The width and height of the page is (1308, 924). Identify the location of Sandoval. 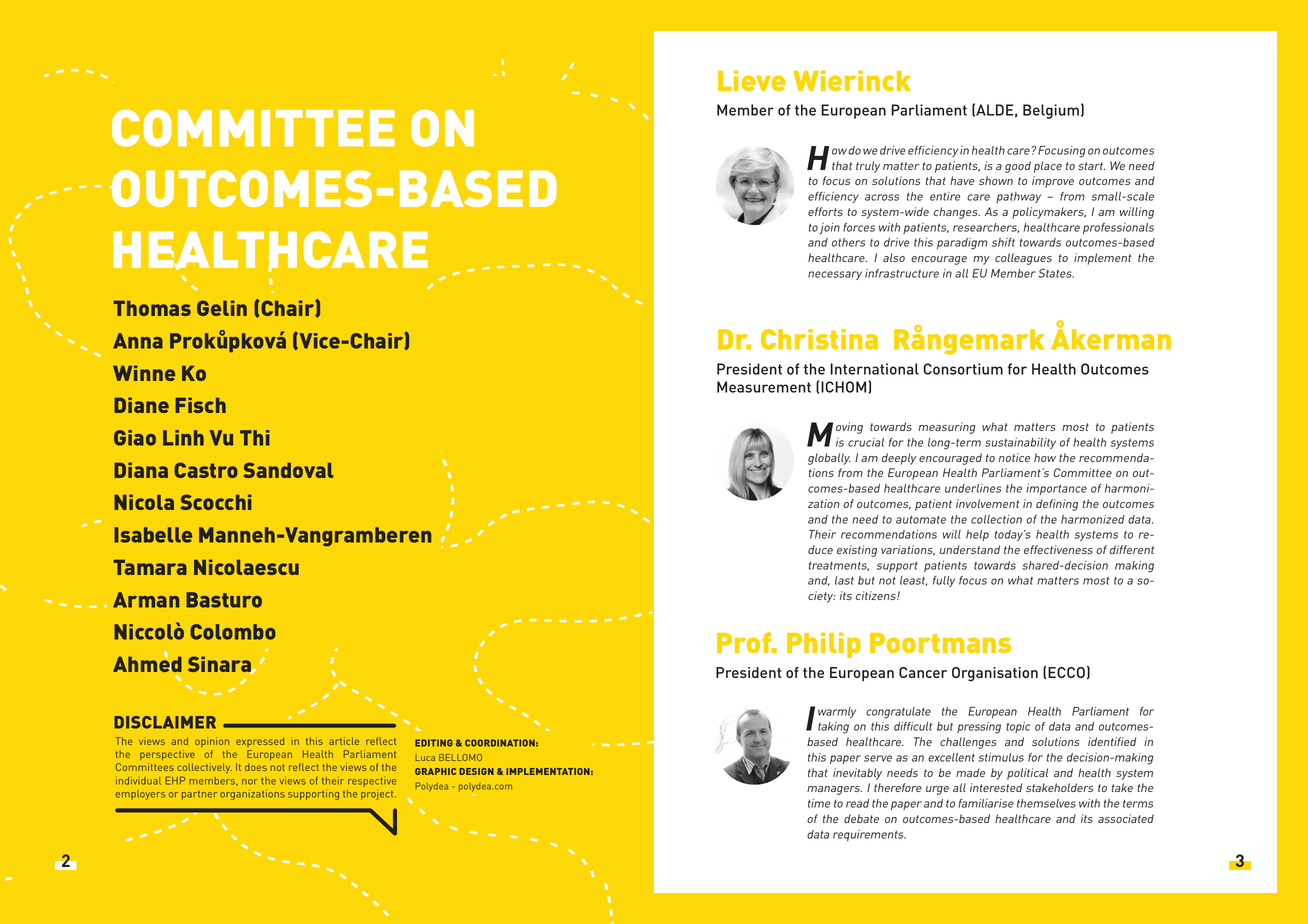
(288, 470).
